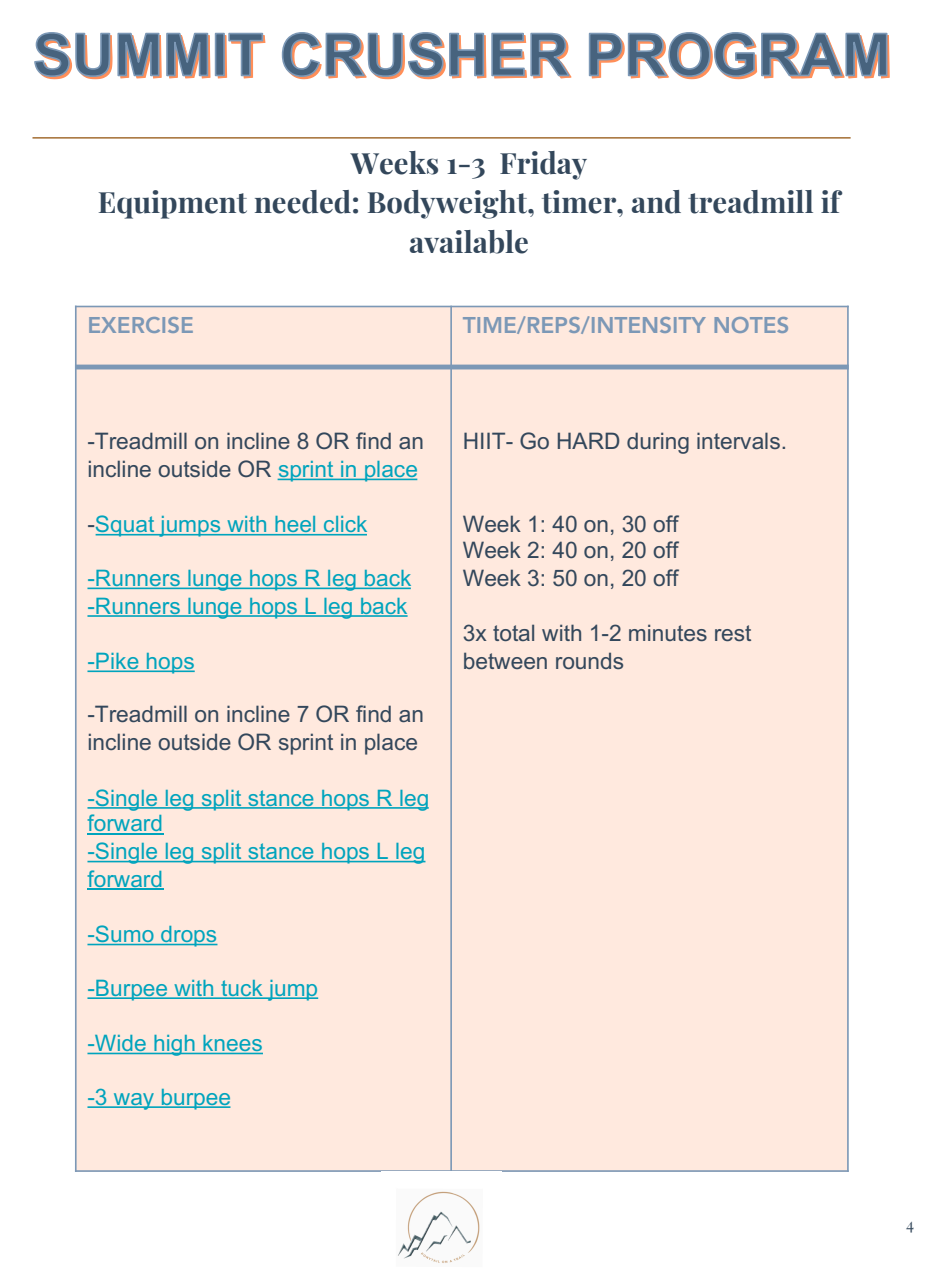  I want to click on between, so click(505, 660).
